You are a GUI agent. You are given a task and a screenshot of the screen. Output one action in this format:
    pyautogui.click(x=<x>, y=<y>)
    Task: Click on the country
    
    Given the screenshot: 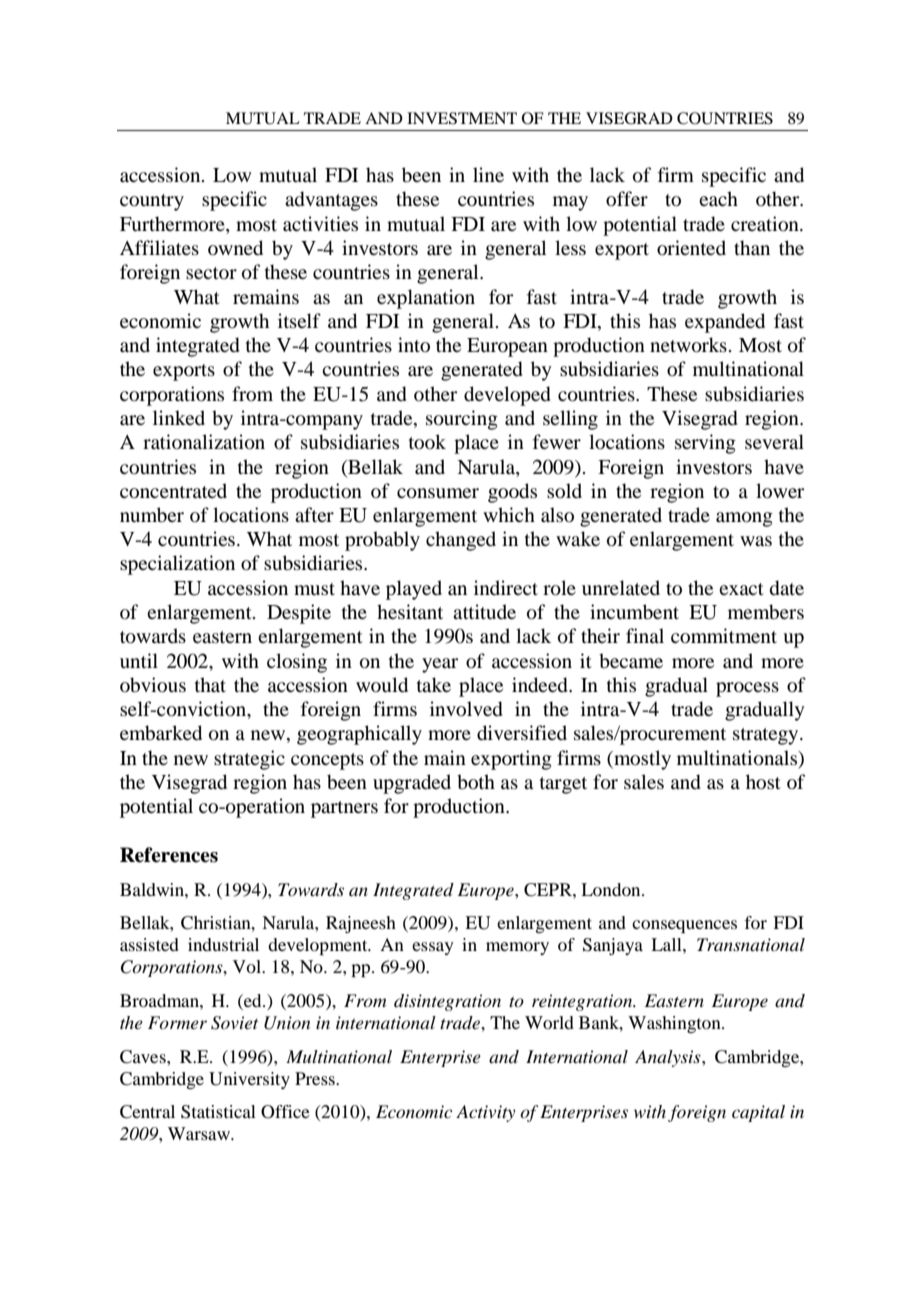 What is the action you would take?
    pyautogui.click(x=152, y=202)
